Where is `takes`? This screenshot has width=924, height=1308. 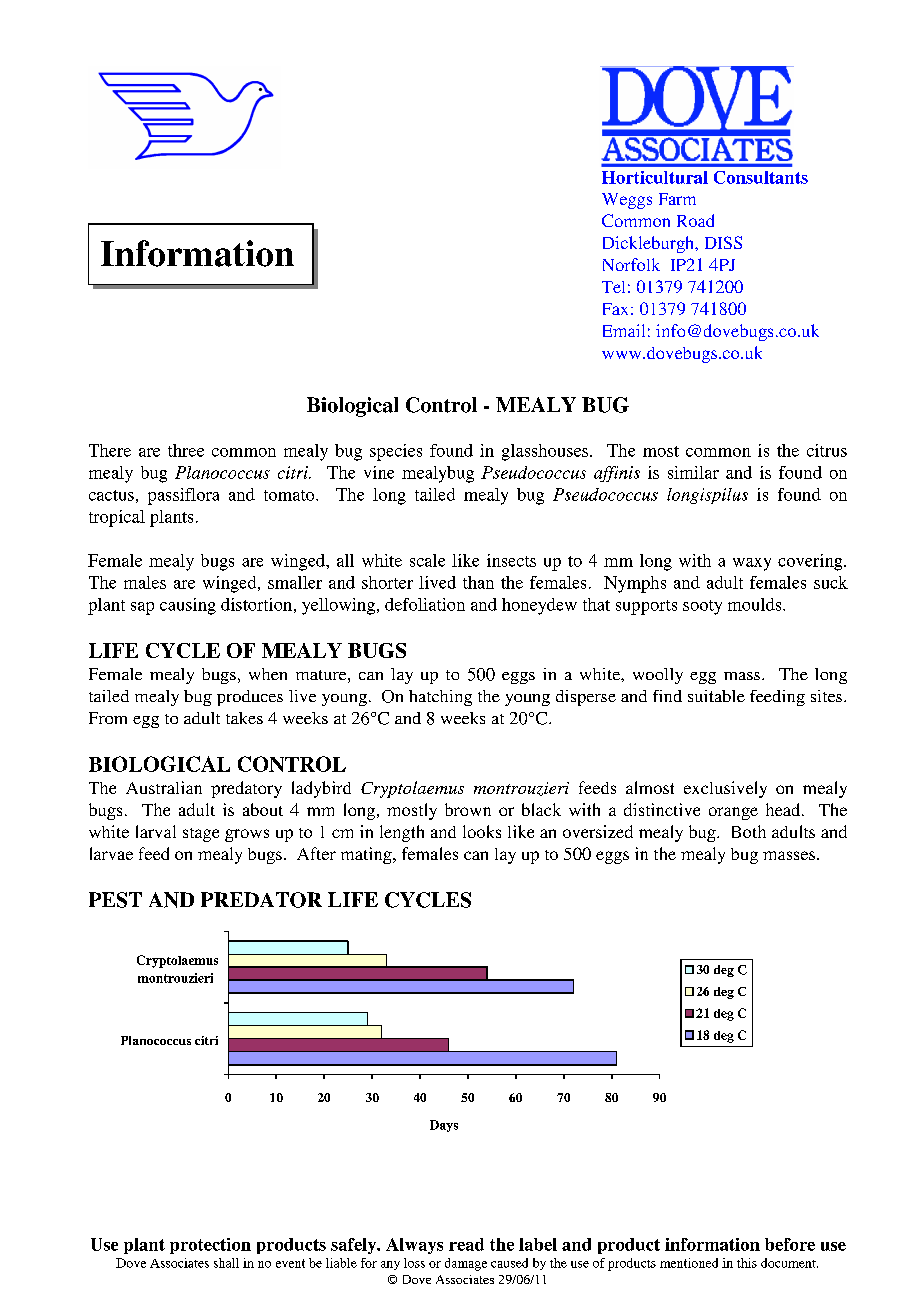
takes is located at coordinates (244, 718).
